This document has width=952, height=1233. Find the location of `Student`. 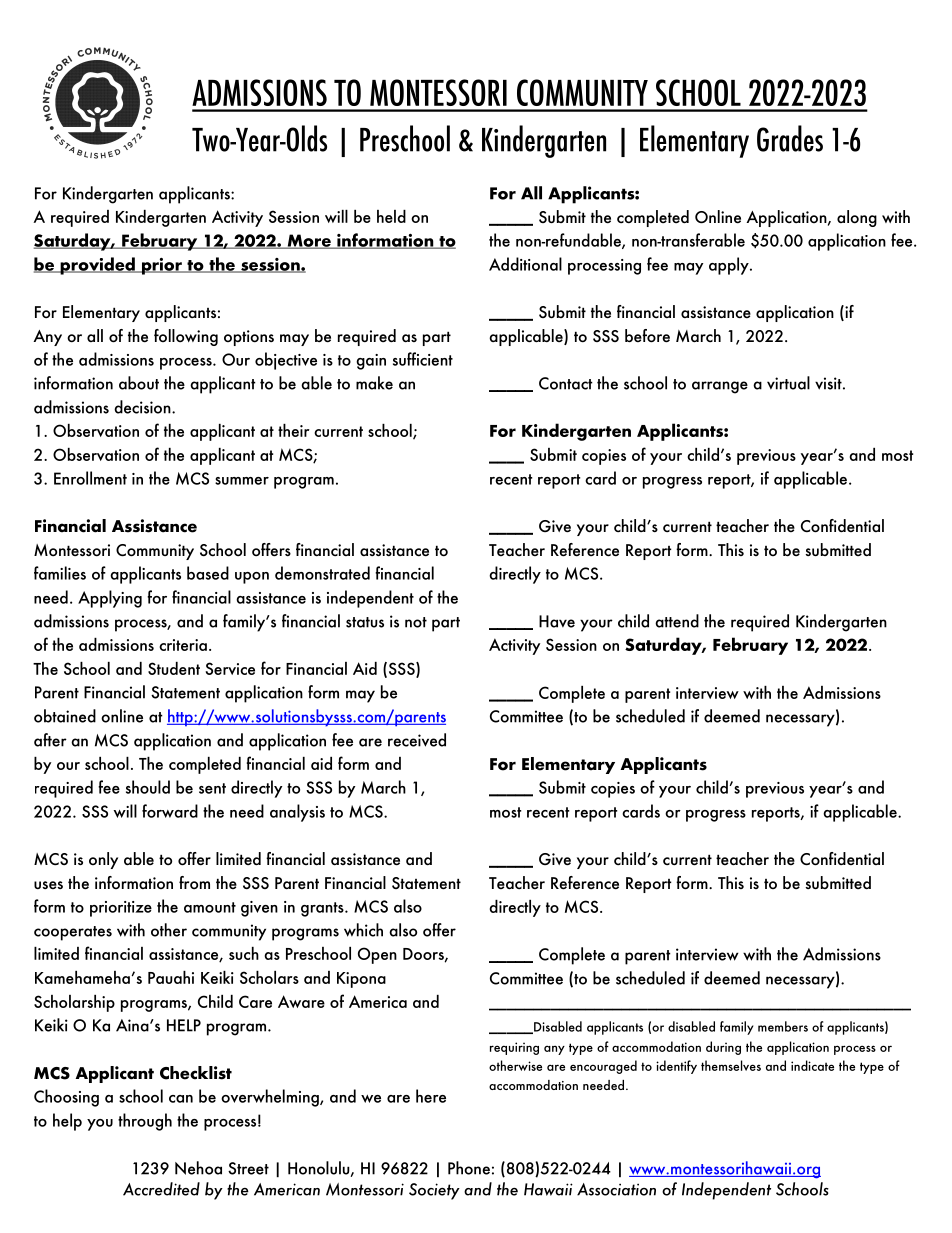

Student is located at coordinates (174, 668).
